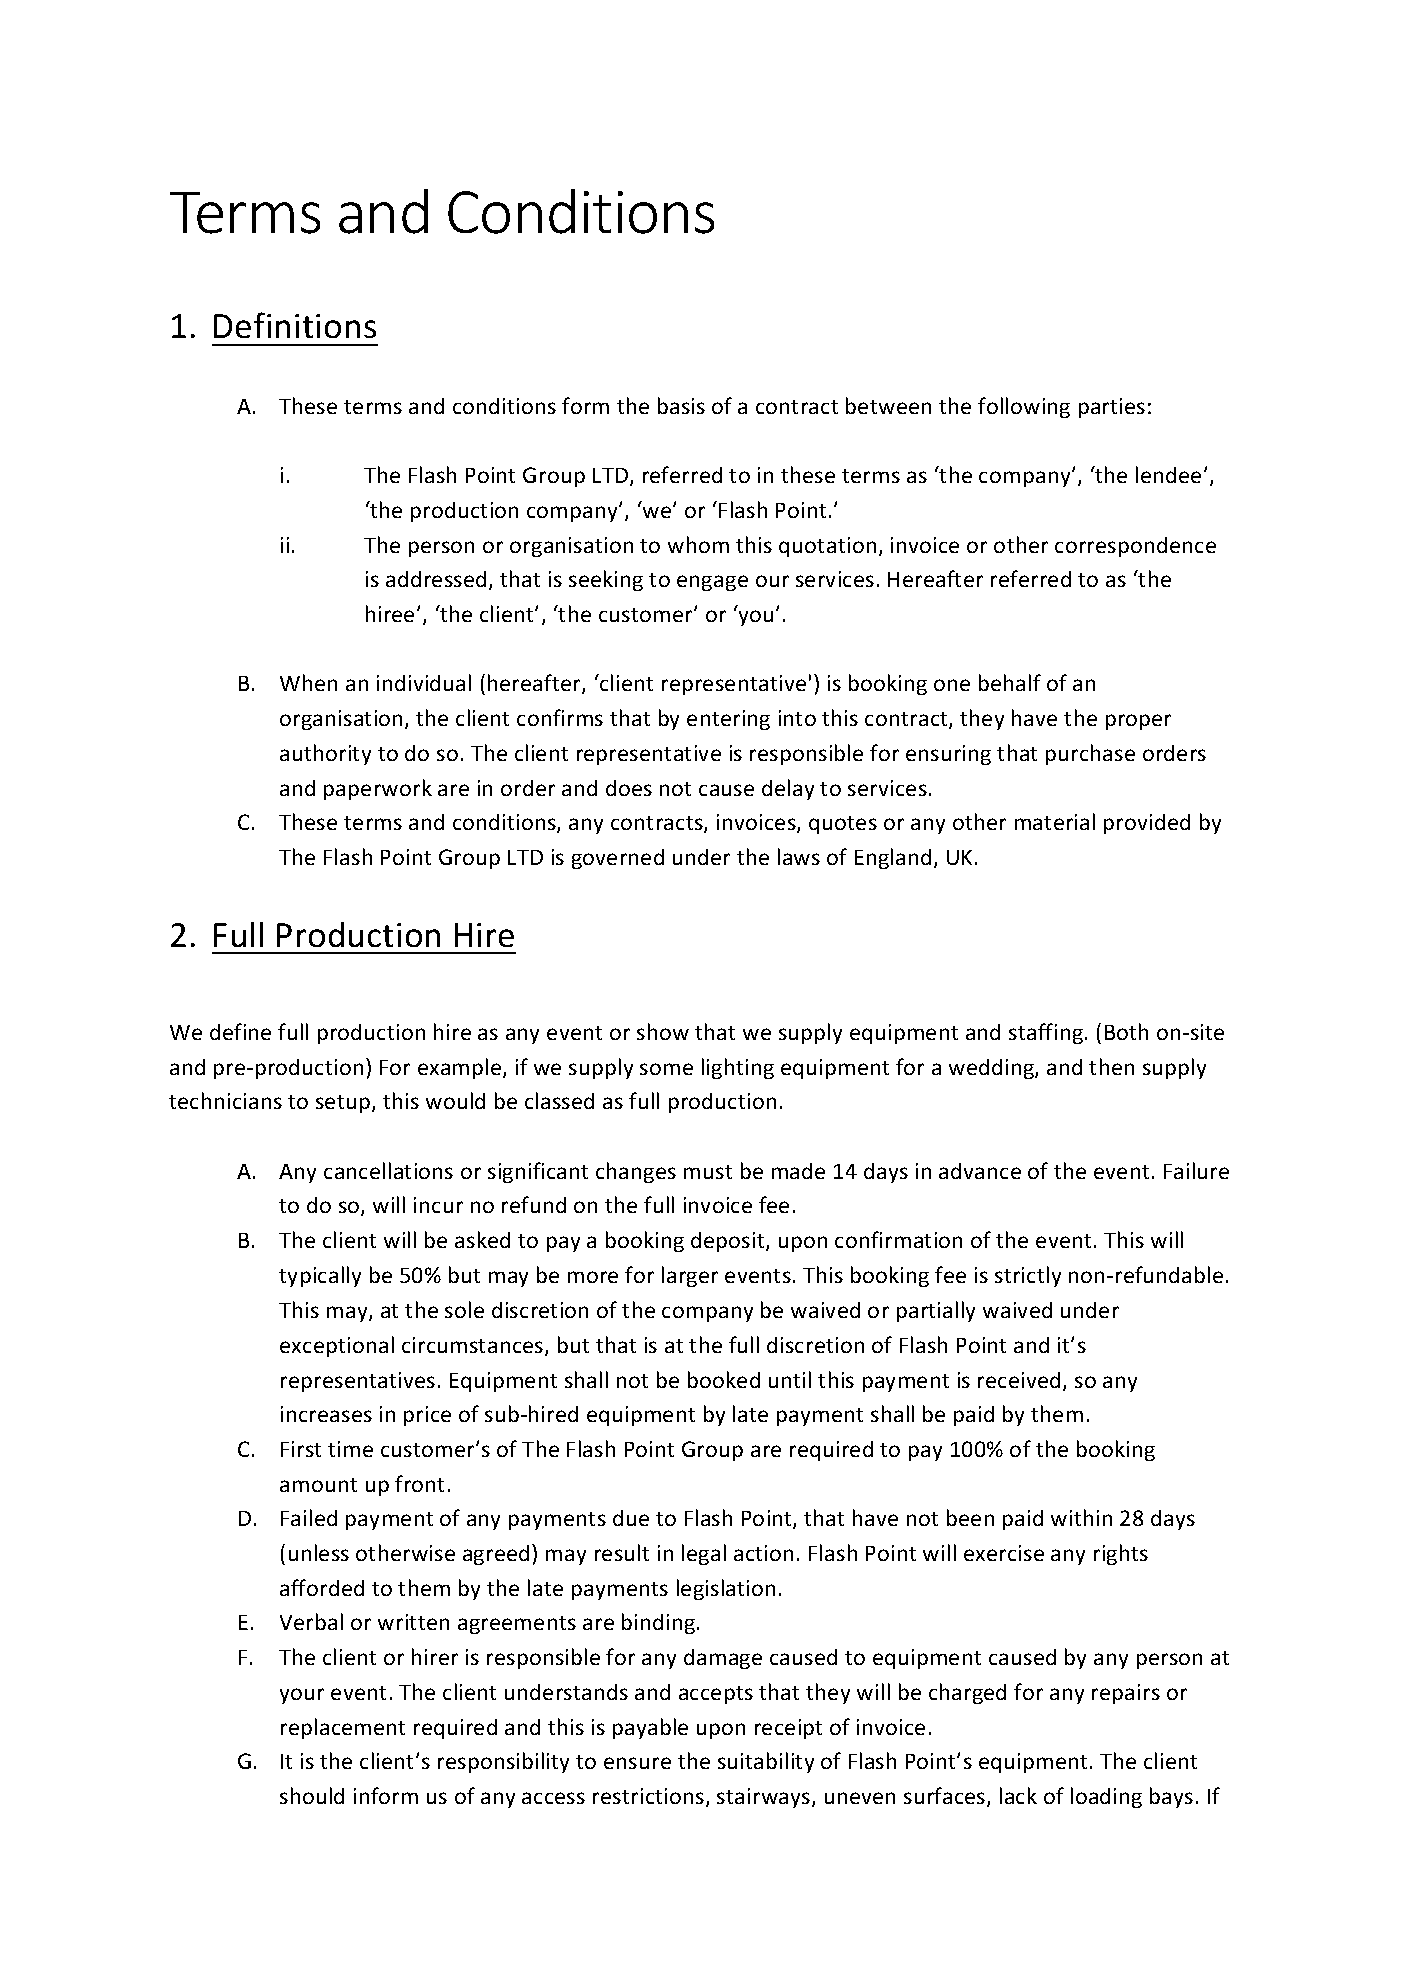 The image size is (1402, 1983). I want to click on Definitions, so click(295, 325).
